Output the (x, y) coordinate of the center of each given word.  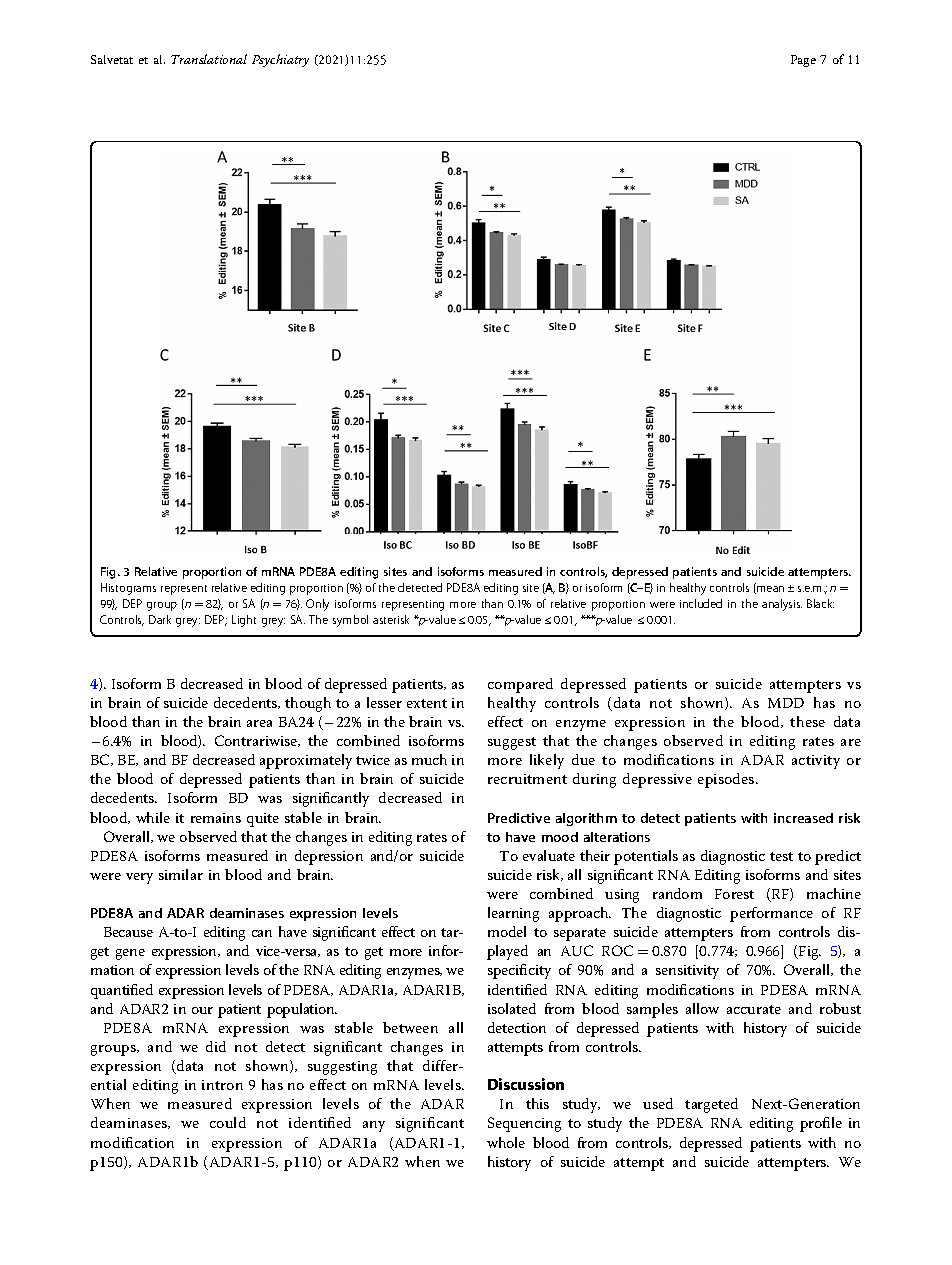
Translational (209, 59)
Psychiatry (280, 60)
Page (803, 61)
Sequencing (524, 1124)
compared (520, 685)
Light (244, 621)
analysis (782, 605)
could (228, 1122)
